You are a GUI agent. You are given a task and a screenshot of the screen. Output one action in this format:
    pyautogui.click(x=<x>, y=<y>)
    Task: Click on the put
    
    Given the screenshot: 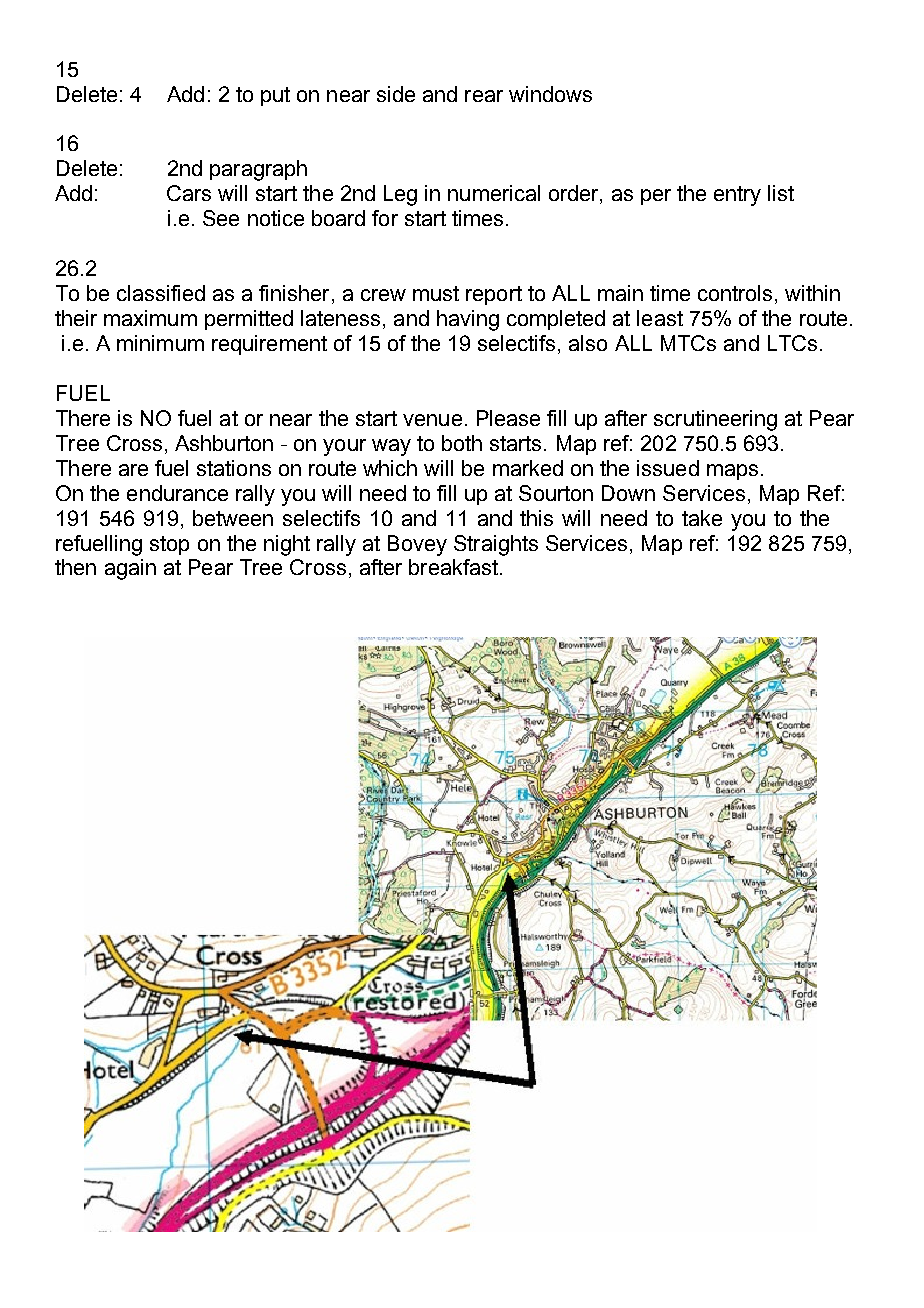 What is the action you would take?
    pyautogui.click(x=275, y=96)
